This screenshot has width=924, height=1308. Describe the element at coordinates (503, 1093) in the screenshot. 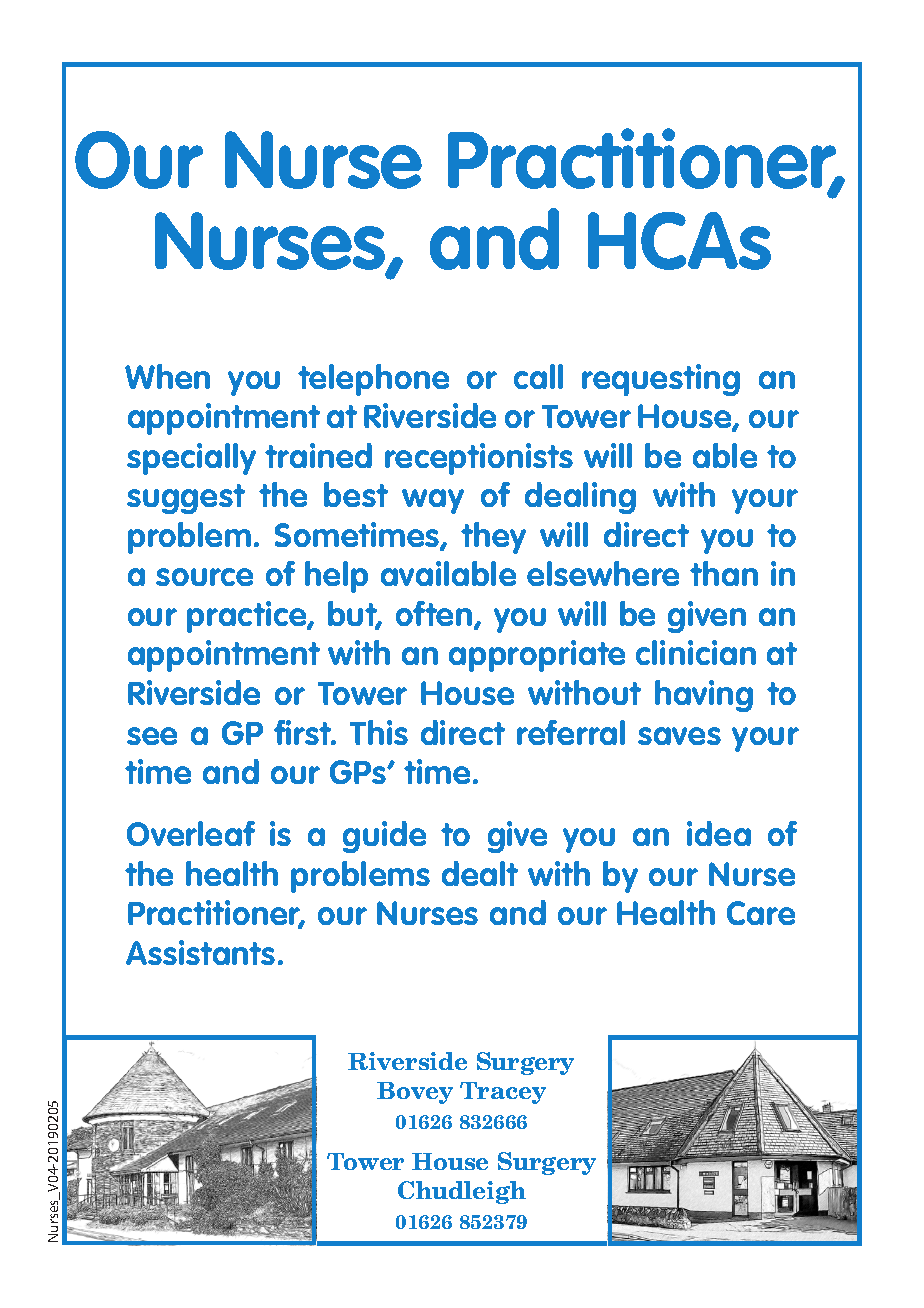

I see `Tracey` at that location.
